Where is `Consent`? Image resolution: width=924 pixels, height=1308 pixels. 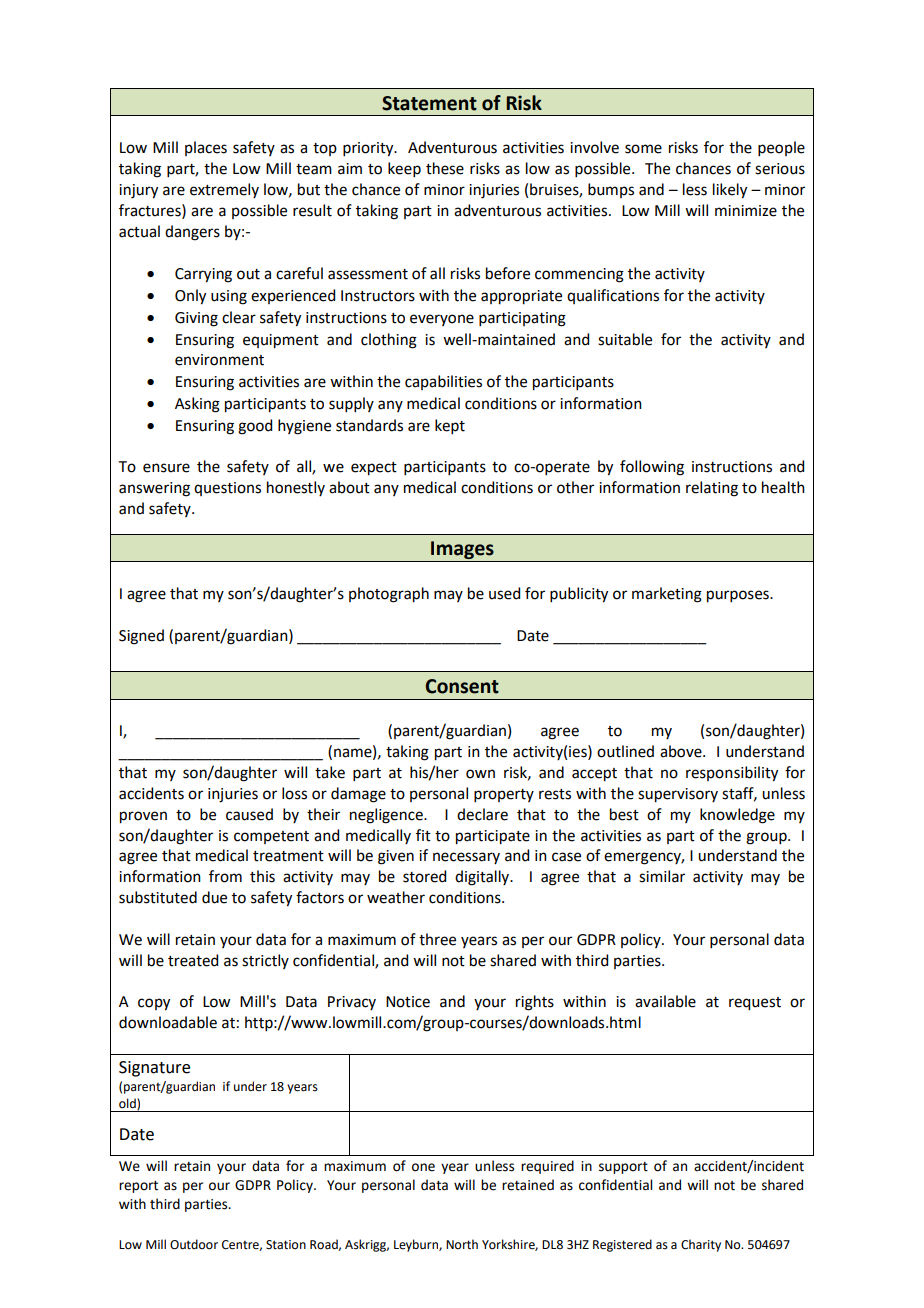
Consent is located at coordinates (462, 686).
